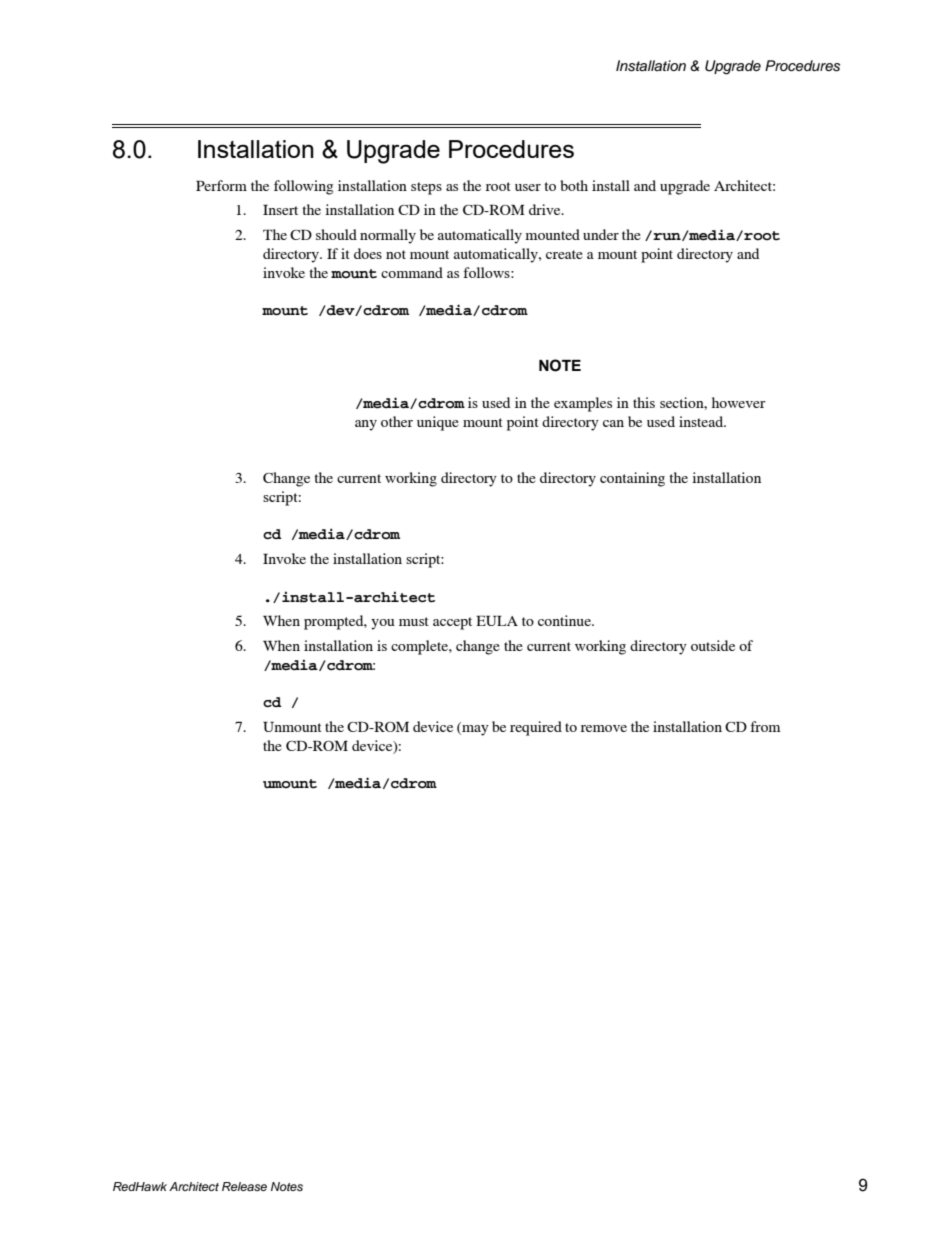 This screenshot has width=952, height=1233. Describe the element at coordinates (536, 728) in the screenshot. I see `required` at that location.
